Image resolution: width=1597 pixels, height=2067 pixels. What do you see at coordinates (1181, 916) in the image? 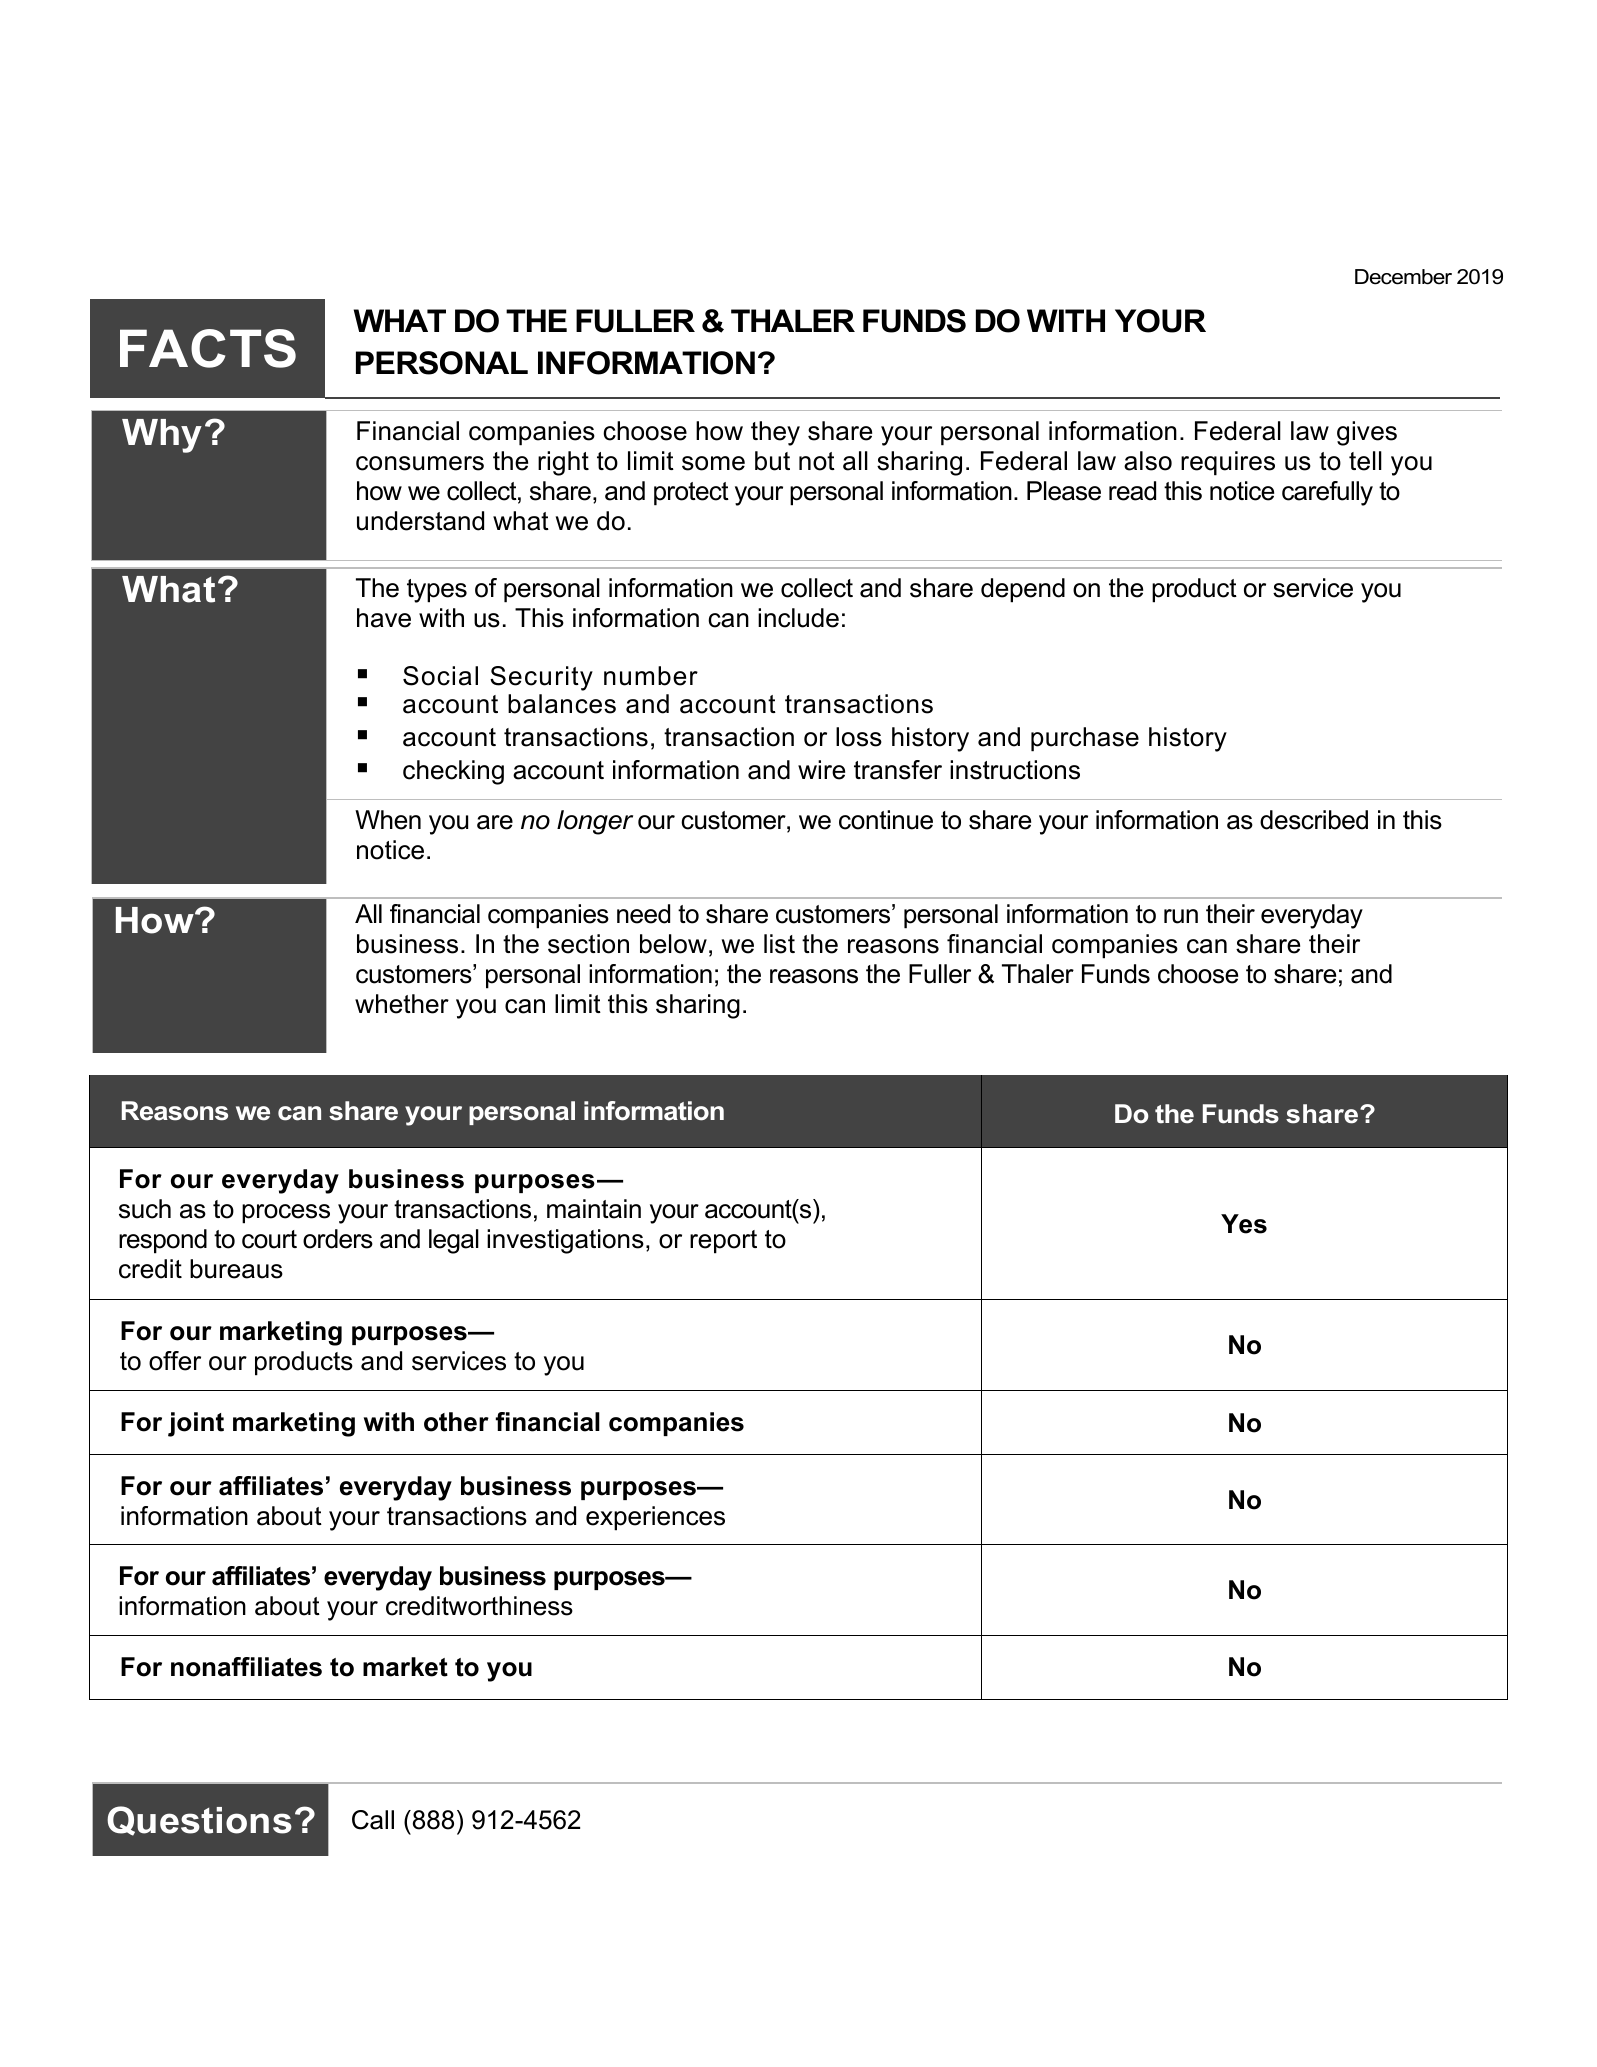
I see `run` at bounding box center [1181, 916].
